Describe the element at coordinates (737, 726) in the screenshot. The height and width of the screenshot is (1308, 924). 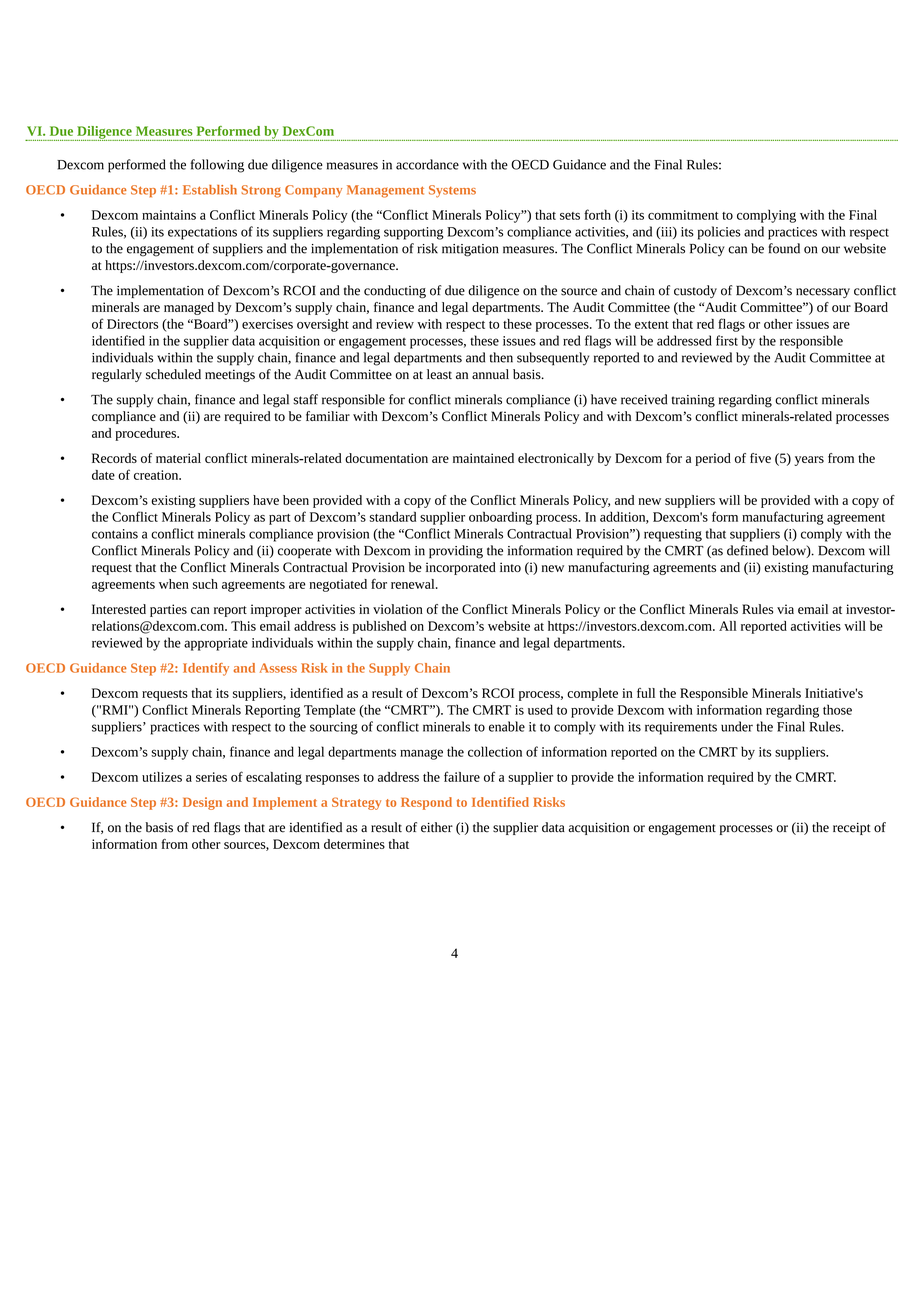
I see `under` at that location.
